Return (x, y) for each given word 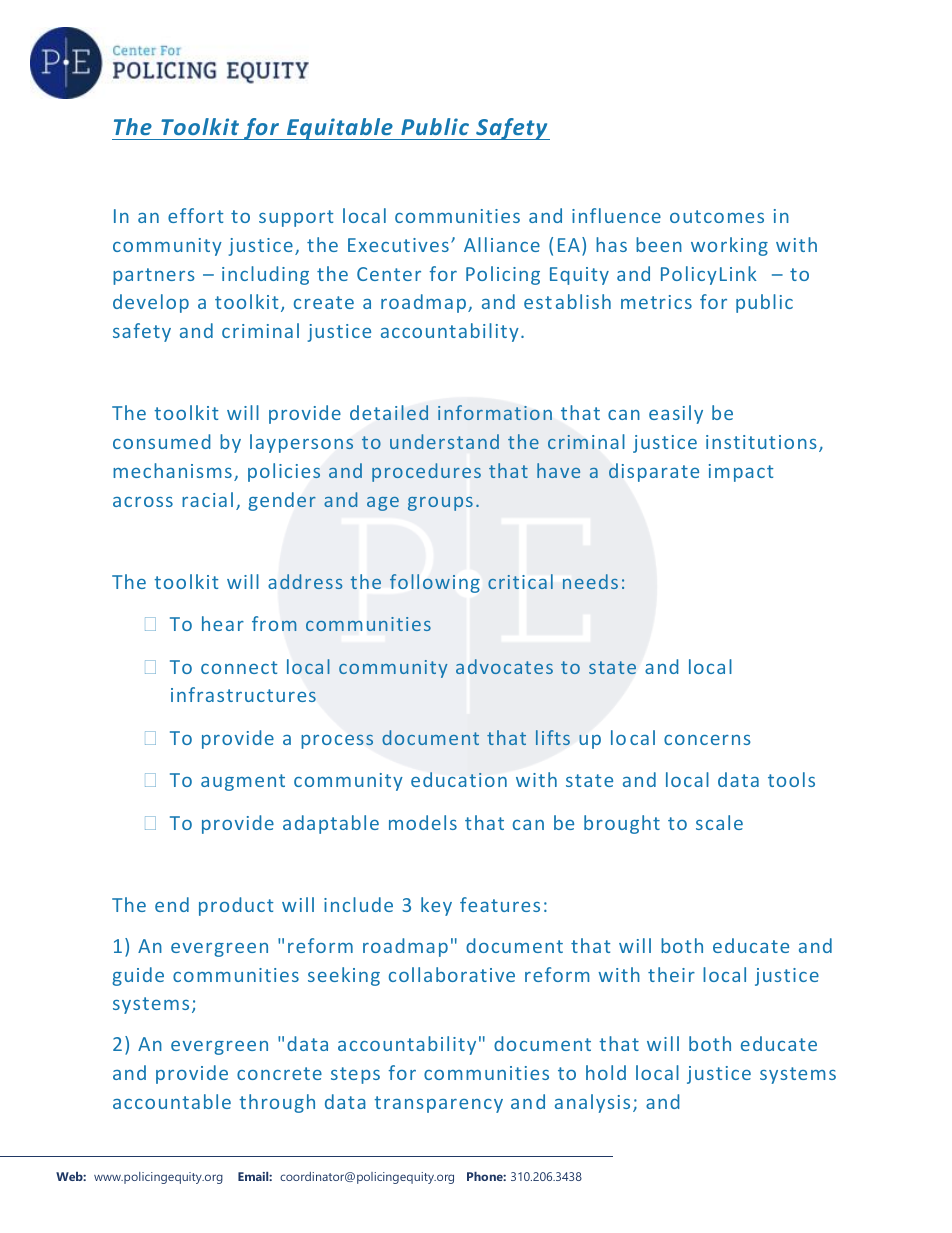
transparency (438, 1104)
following (435, 583)
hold (606, 1072)
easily (676, 414)
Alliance (502, 244)
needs (590, 581)
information (495, 412)
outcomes (717, 216)
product (236, 906)
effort (195, 215)
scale (719, 822)
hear (223, 623)
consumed (162, 441)
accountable (172, 1101)
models (423, 822)
